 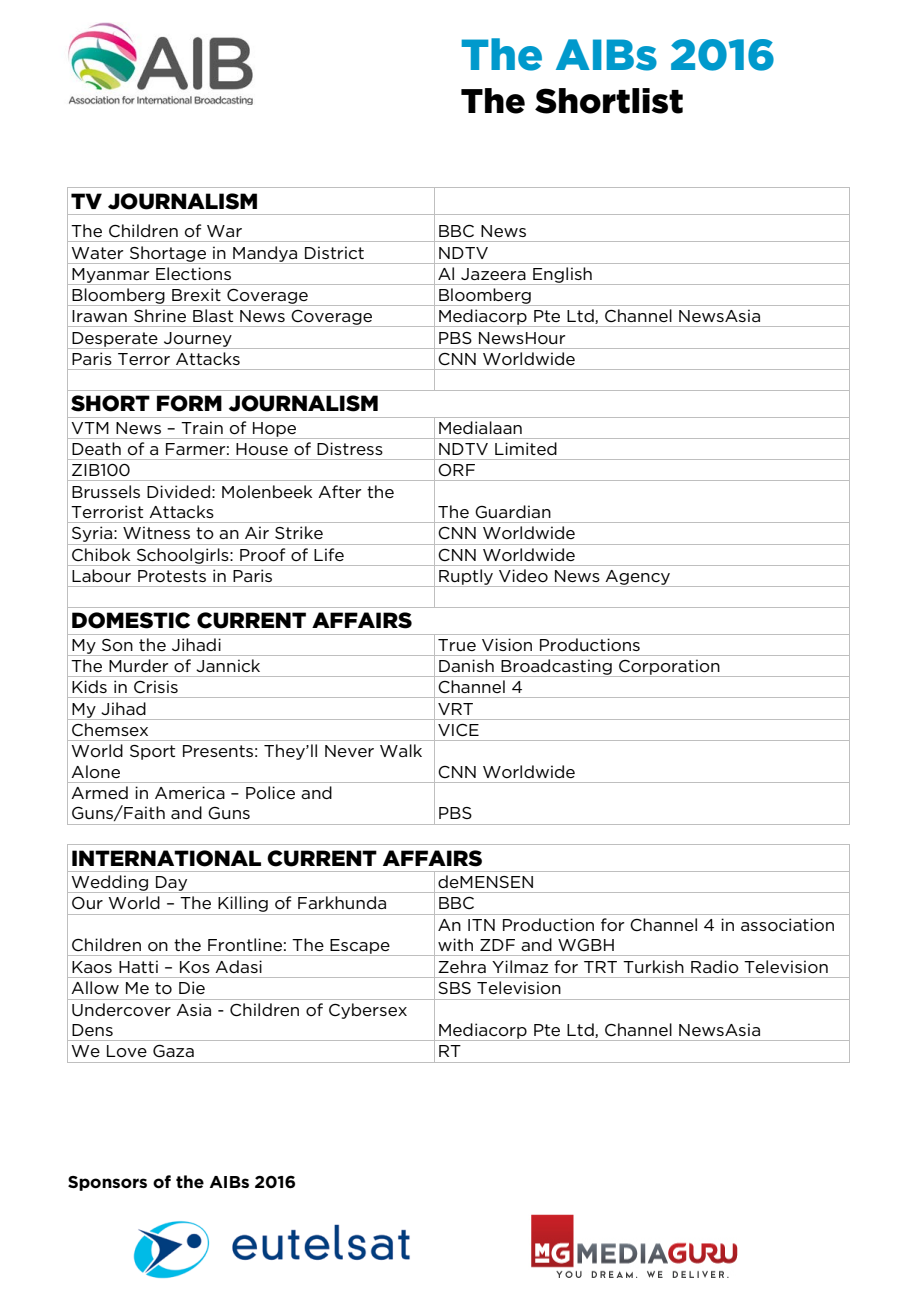 What do you see at coordinates (131, 620) in the screenshot?
I see `DOMESTIC` at bounding box center [131, 620].
